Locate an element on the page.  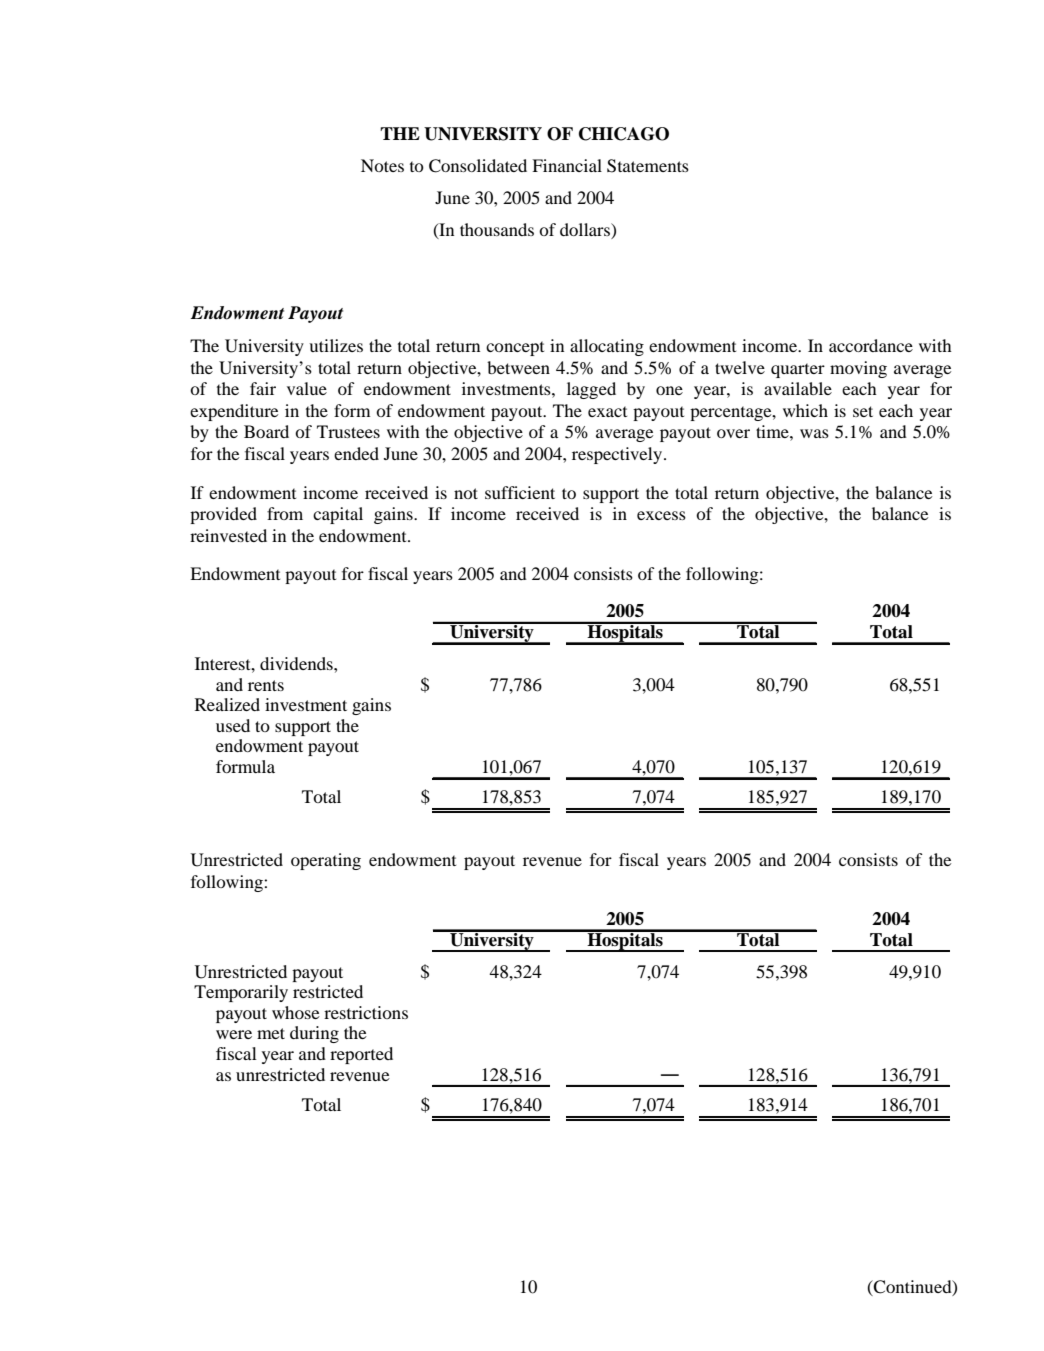
Statements is located at coordinates (648, 166).
